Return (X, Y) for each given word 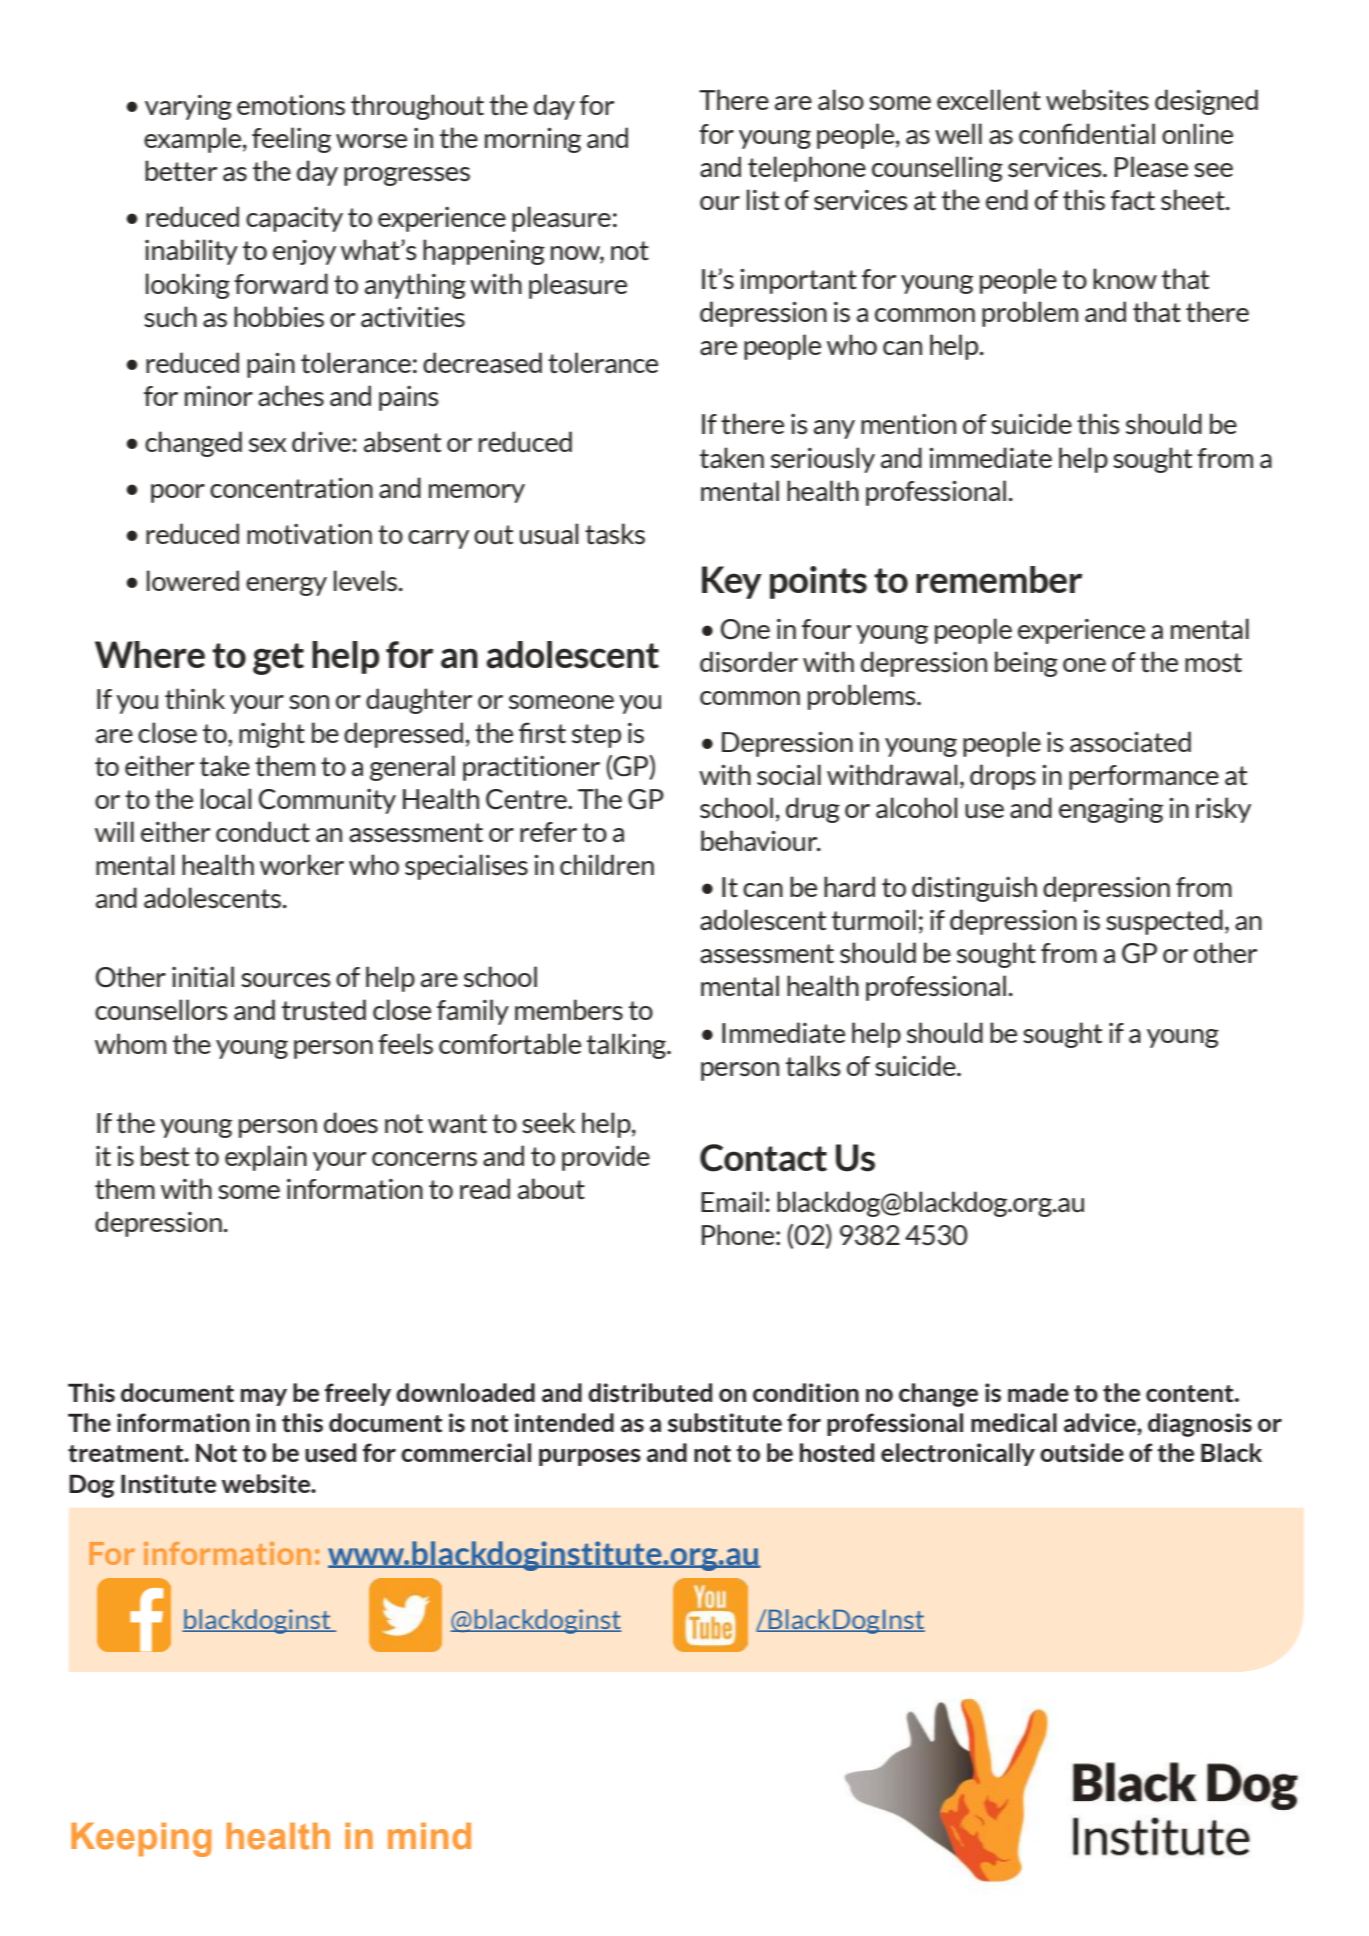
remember (999, 579)
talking (627, 1046)
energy (286, 586)
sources (286, 980)
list (763, 200)
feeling (291, 140)
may (264, 1397)
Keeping (141, 1840)
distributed (650, 1392)
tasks (615, 534)
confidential (1087, 134)
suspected (1164, 922)
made (1038, 1392)
